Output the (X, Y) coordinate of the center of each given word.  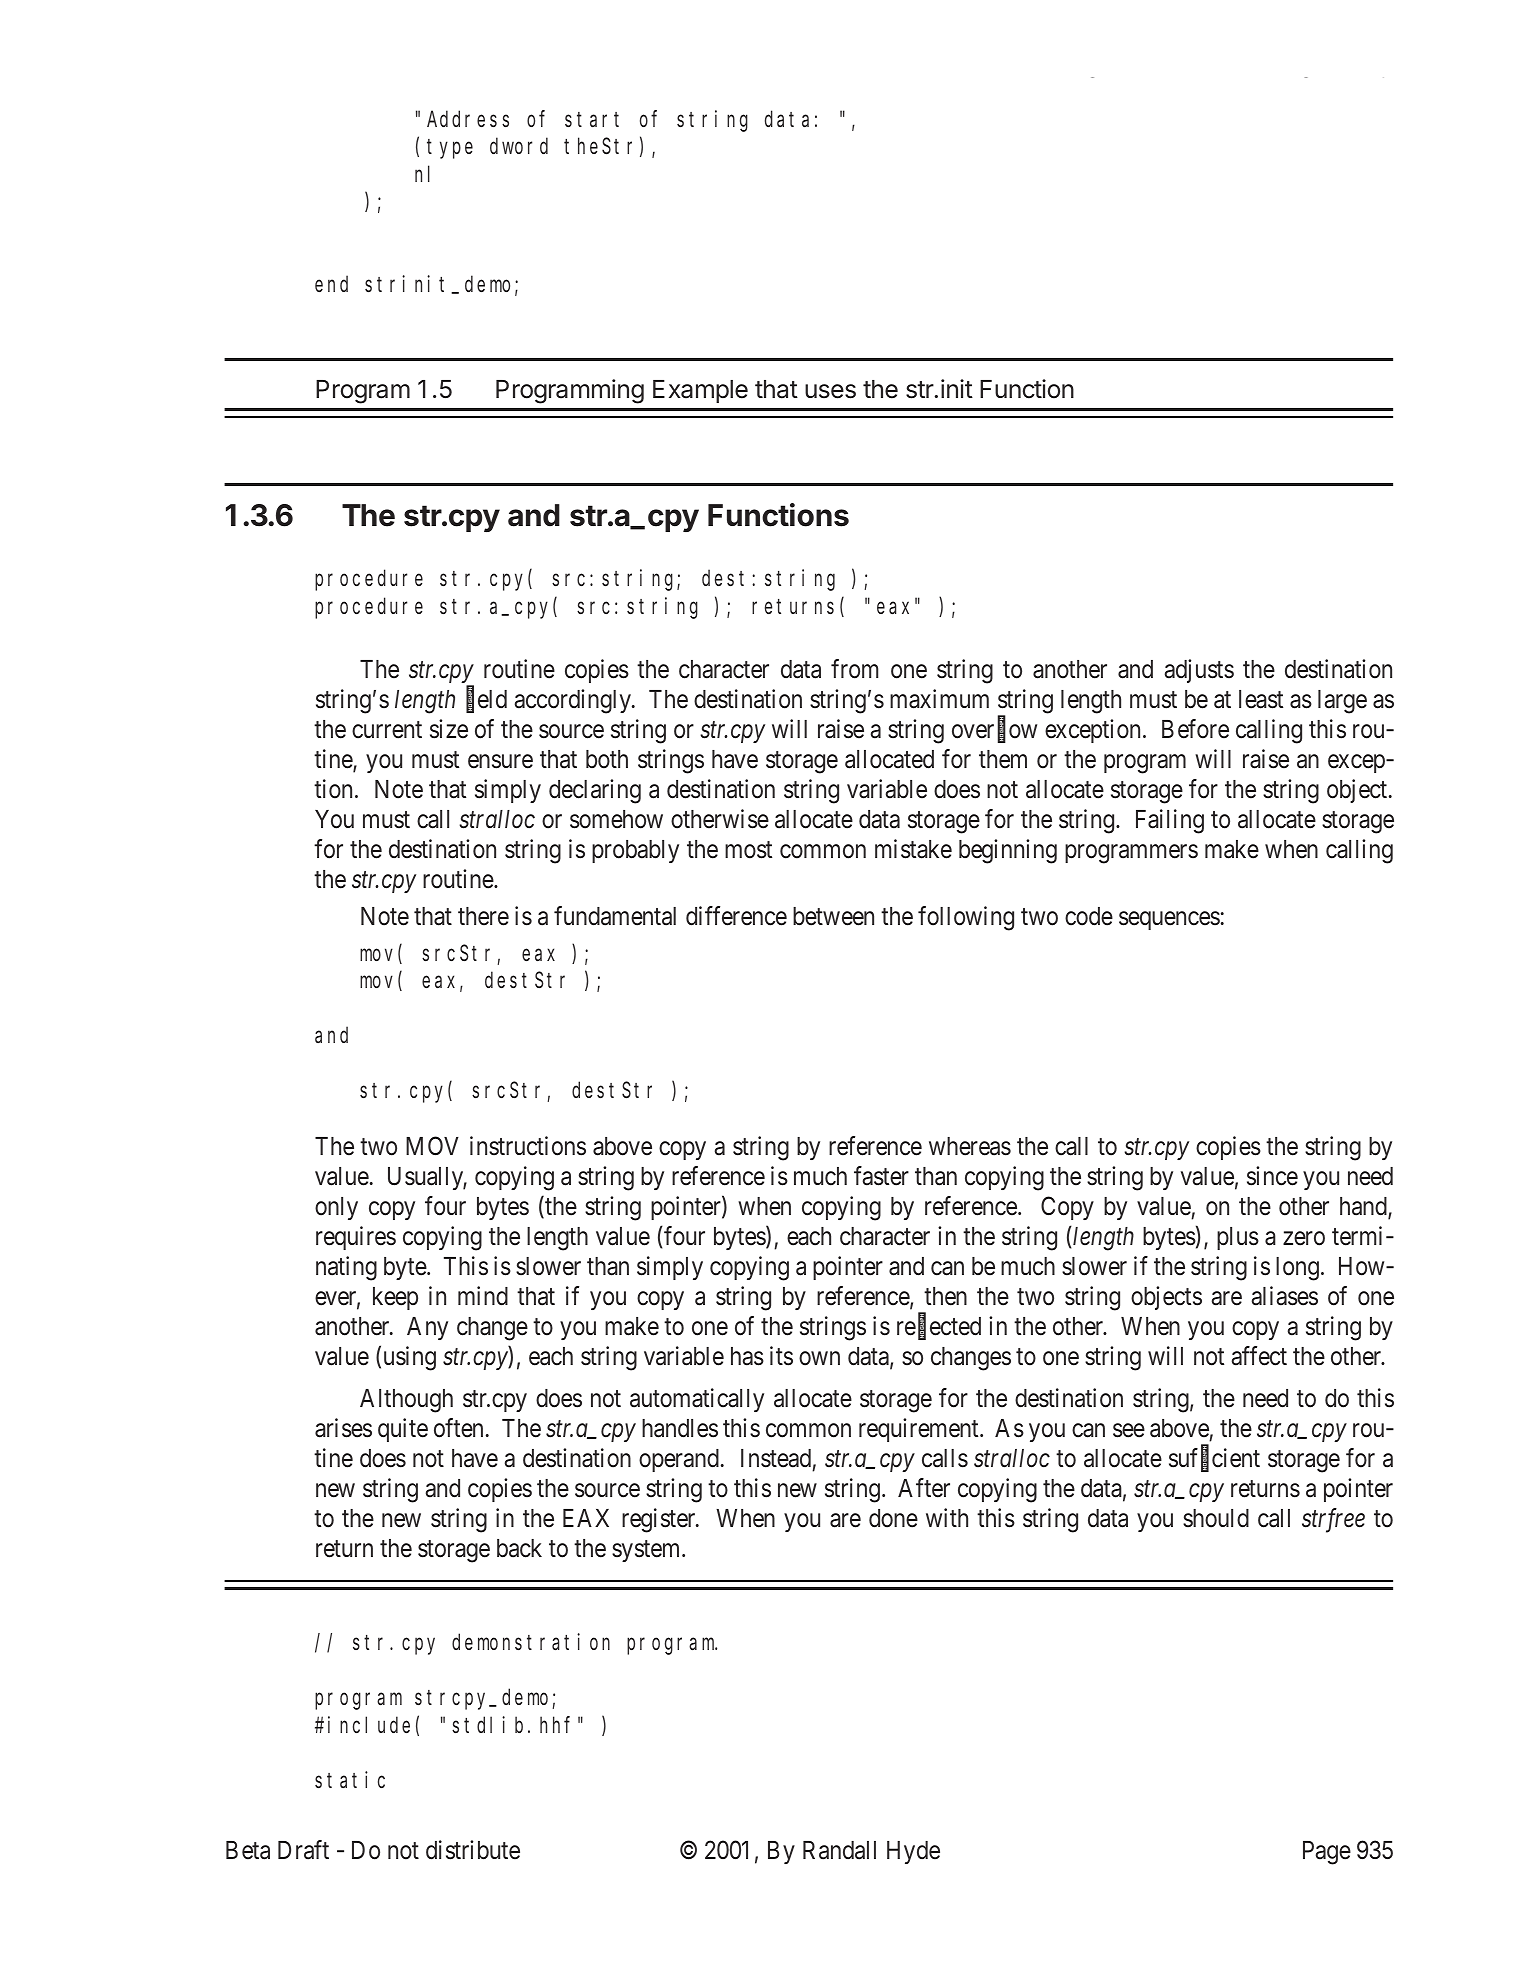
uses (830, 391)
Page (1327, 1853)
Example (700, 391)
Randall (839, 1850)
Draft (303, 1850)
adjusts (1199, 671)
